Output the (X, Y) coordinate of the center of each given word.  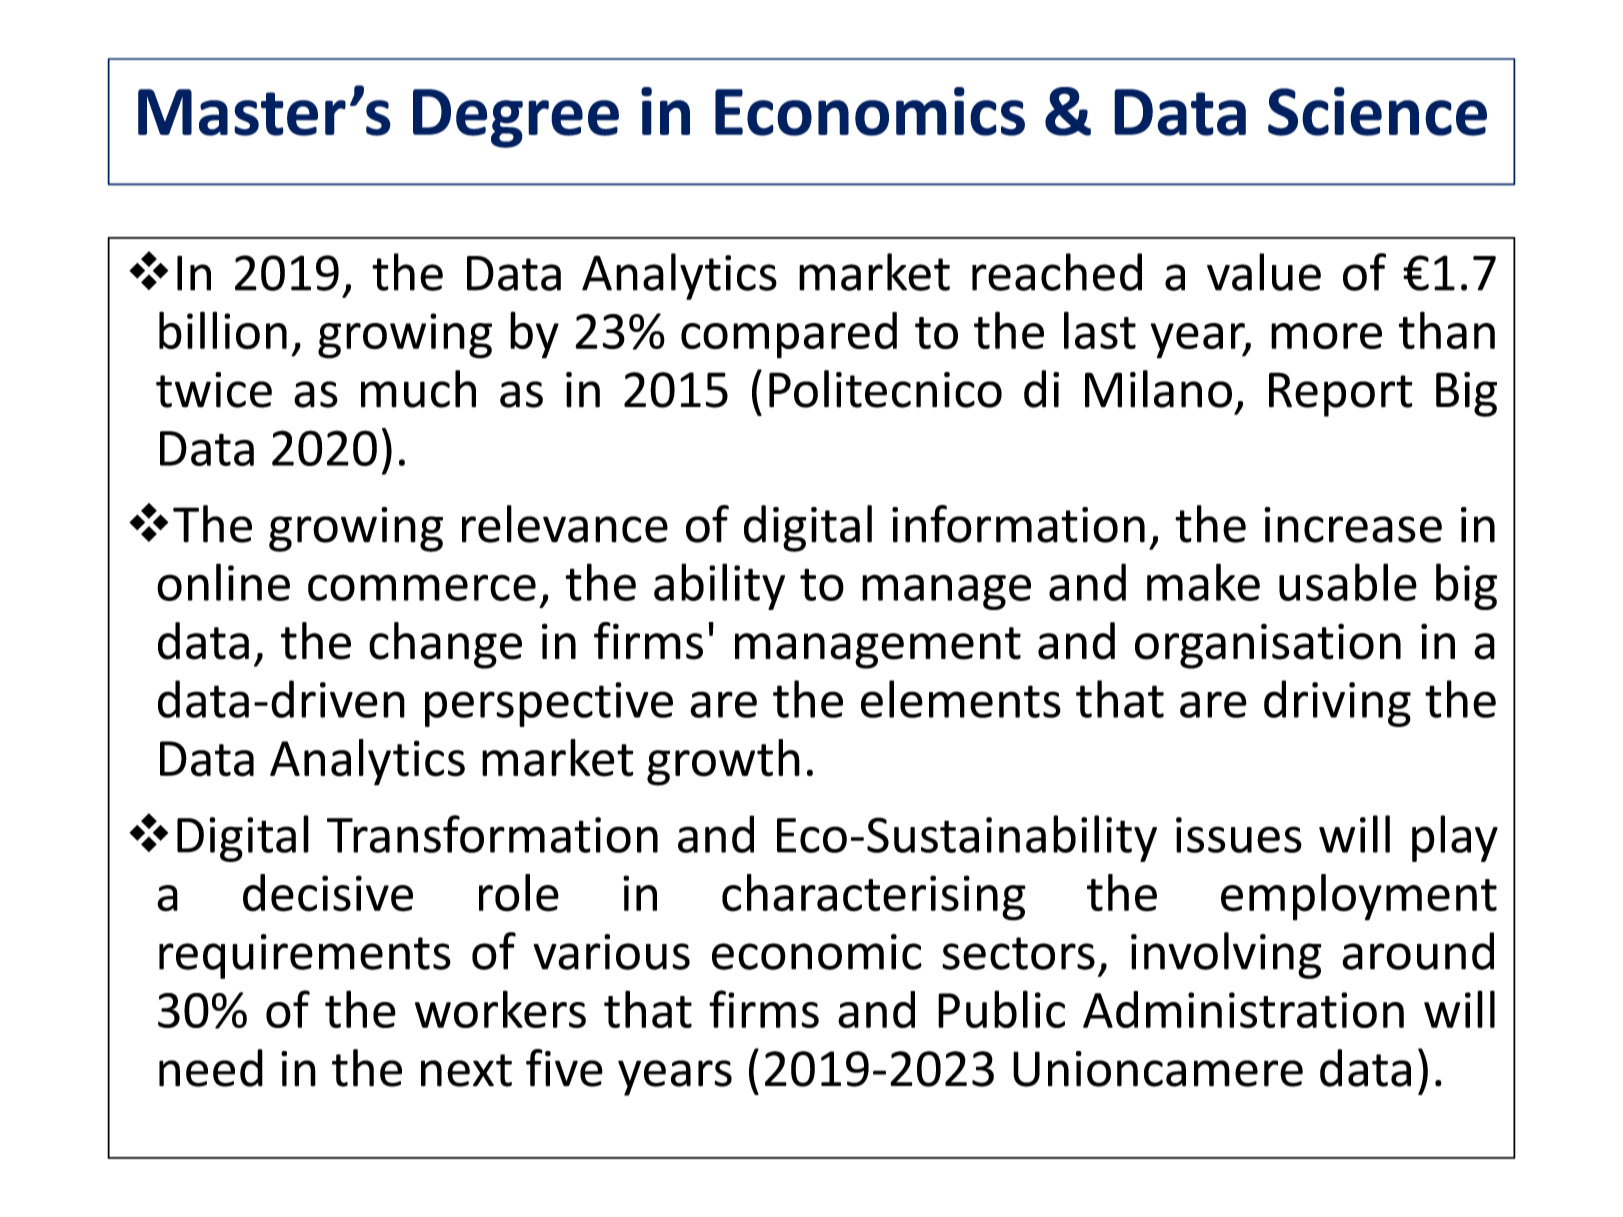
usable (1348, 582)
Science (1377, 111)
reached (1057, 272)
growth (723, 762)
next (466, 1070)
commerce (422, 587)
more (1326, 336)
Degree (516, 118)
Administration (1243, 1009)
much (418, 389)
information (1018, 524)
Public (1001, 1009)
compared (789, 335)
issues (1239, 835)
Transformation (492, 834)
